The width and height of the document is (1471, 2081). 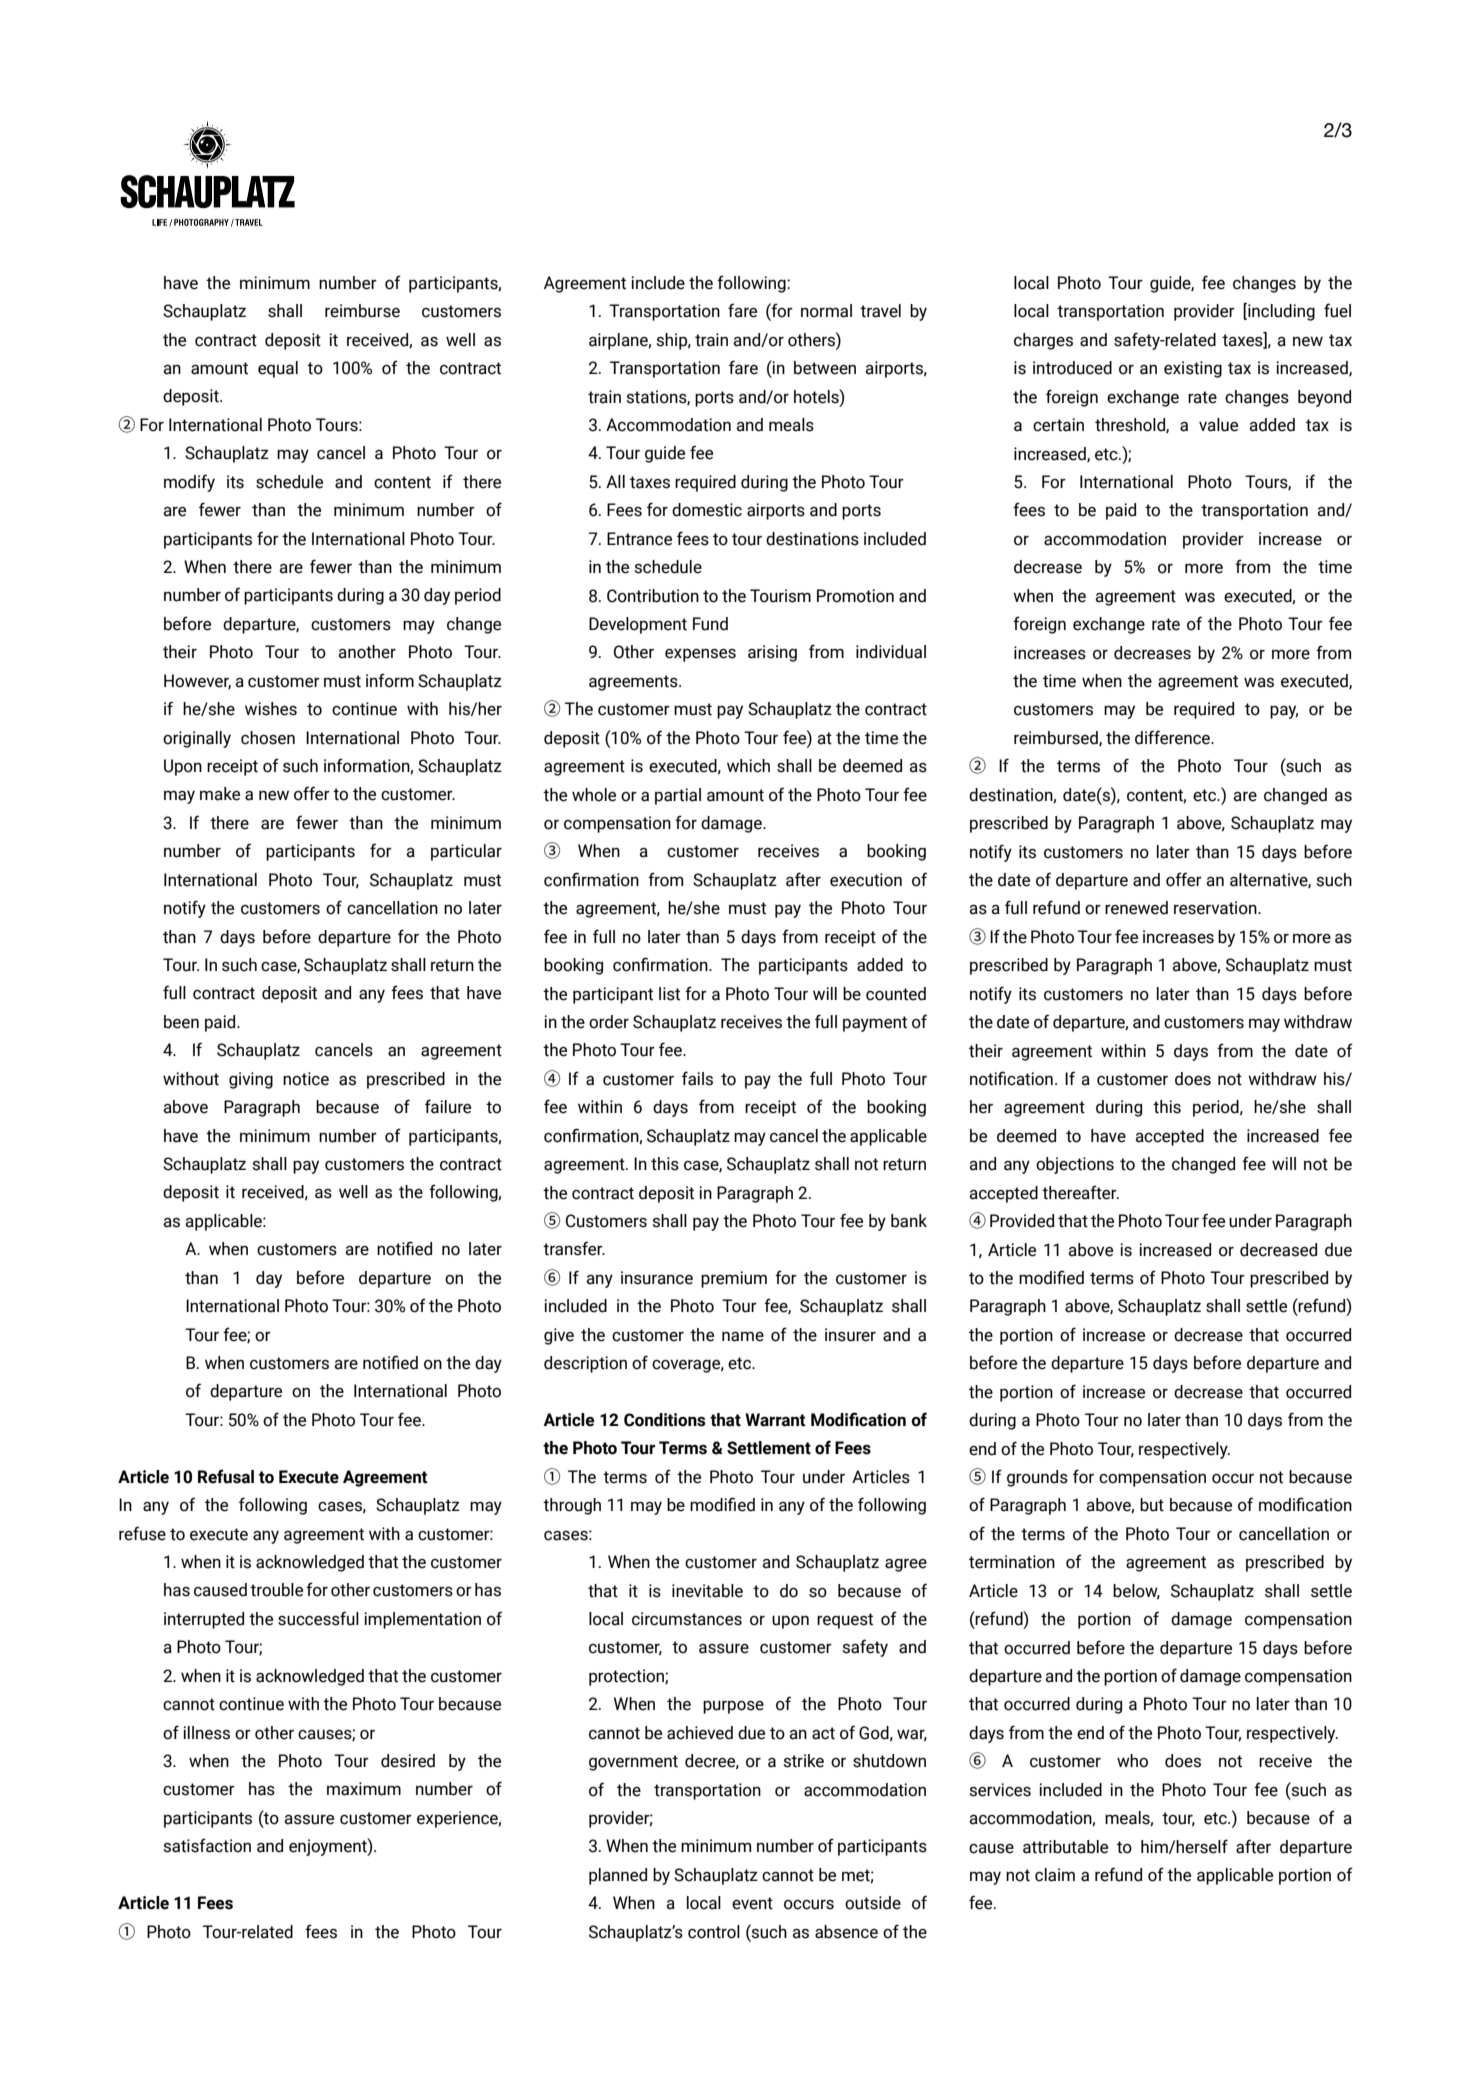 What do you see at coordinates (1022, 1221) in the document?
I see `Provided` at bounding box center [1022, 1221].
